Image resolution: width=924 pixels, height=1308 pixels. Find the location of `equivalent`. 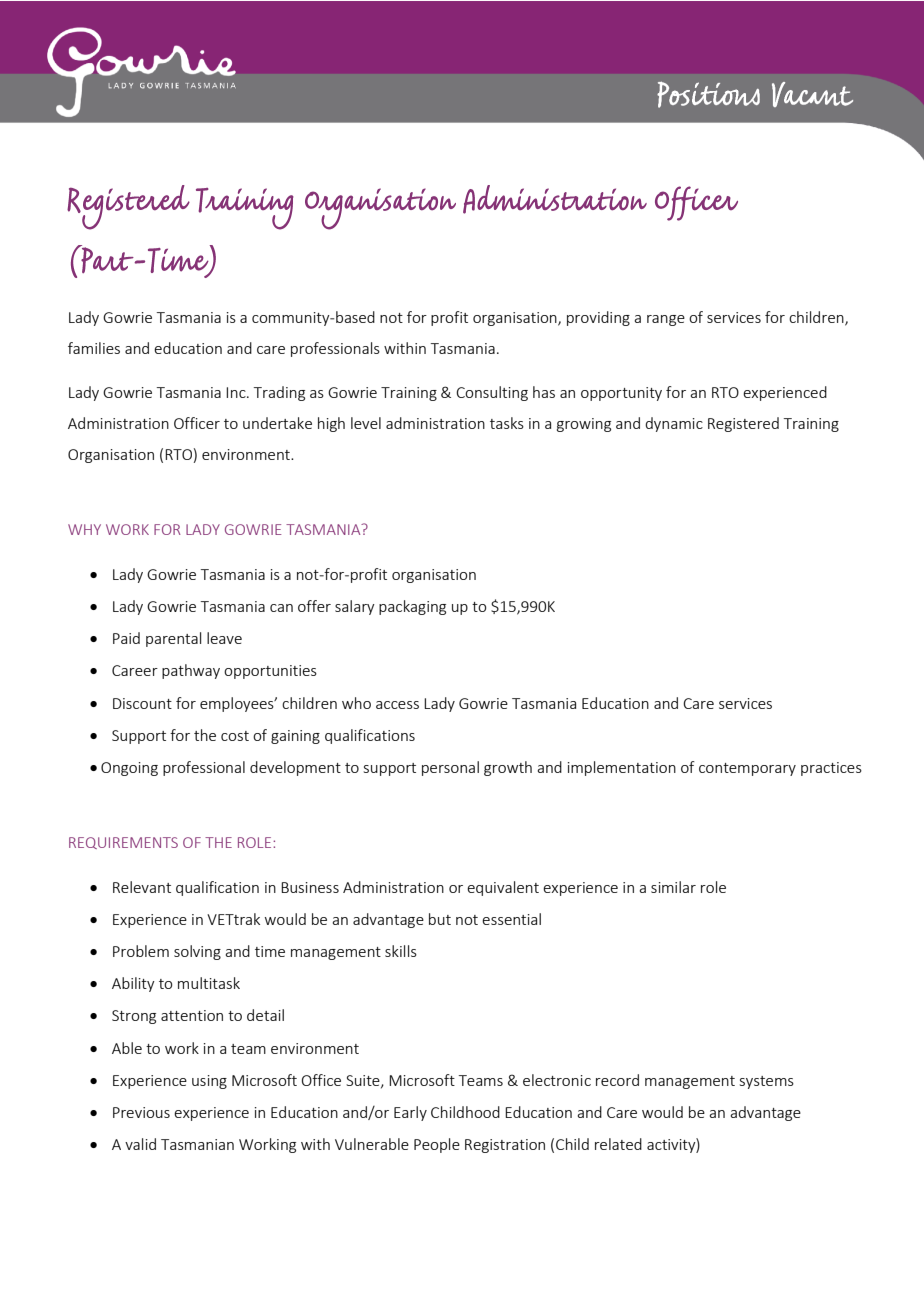

equivalent is located at coordinates (503, 888).
